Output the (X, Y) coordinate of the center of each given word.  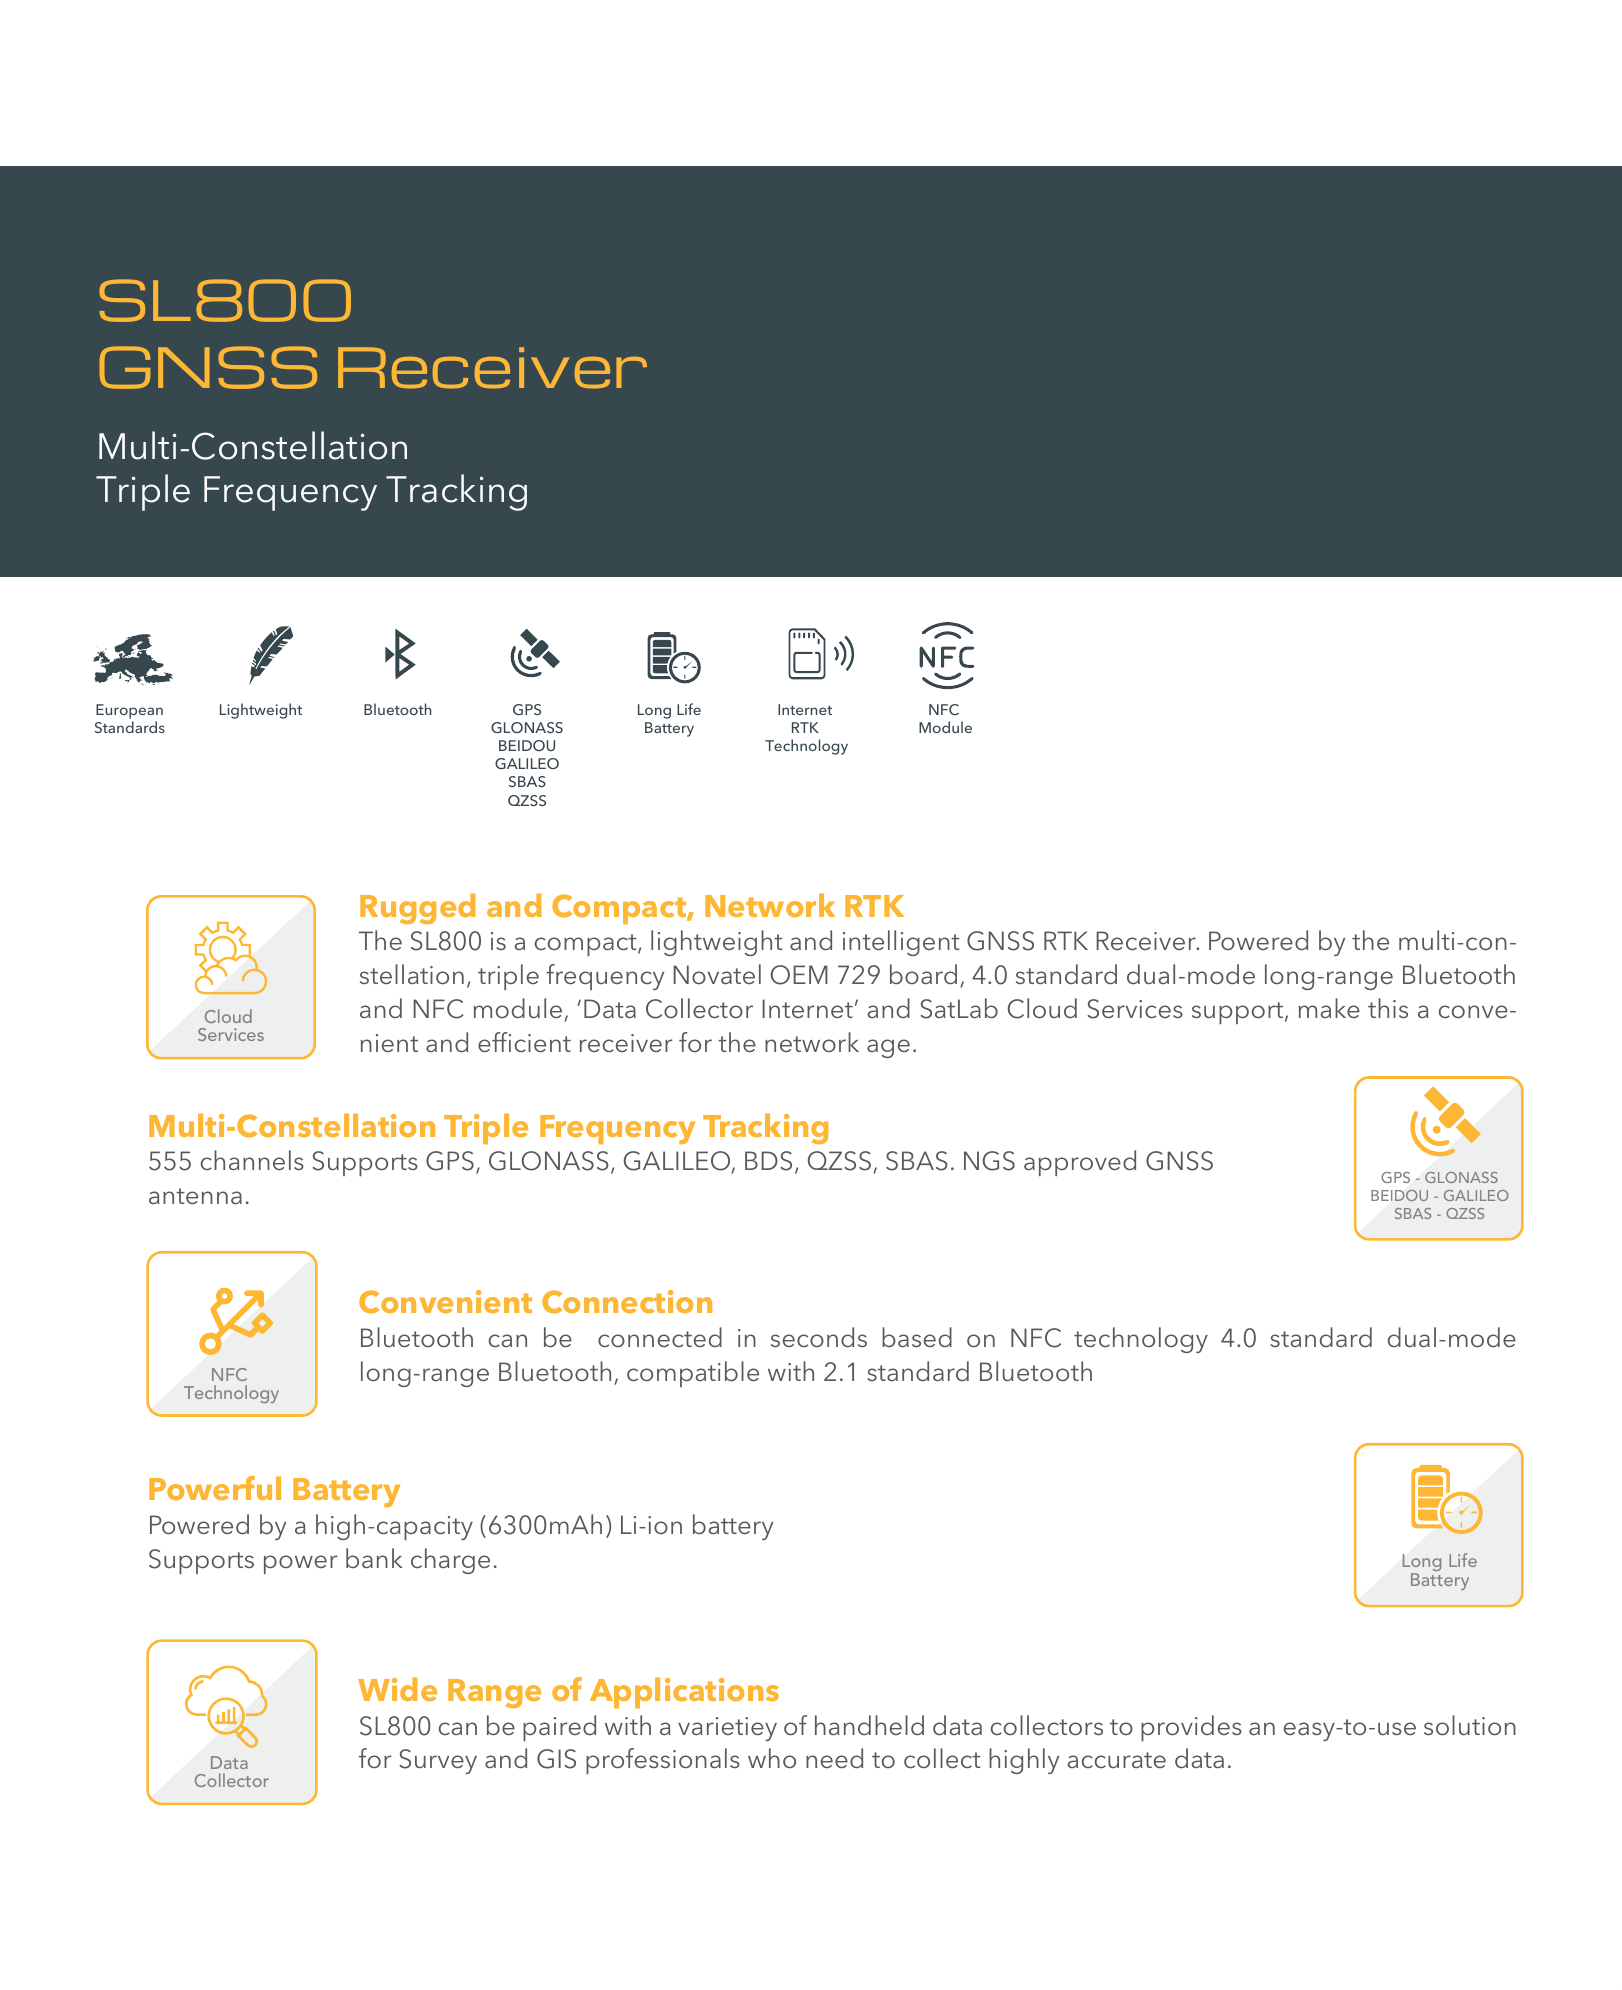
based (917, 1337)
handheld (869, 1725)
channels (252, 1160)
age (888, 1048)
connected (660, 1337)
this (1388, 1008)
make (1329, 1008)
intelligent (901, 943)
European (129, 711)
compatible (693, 1374)
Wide (397, 1689)
